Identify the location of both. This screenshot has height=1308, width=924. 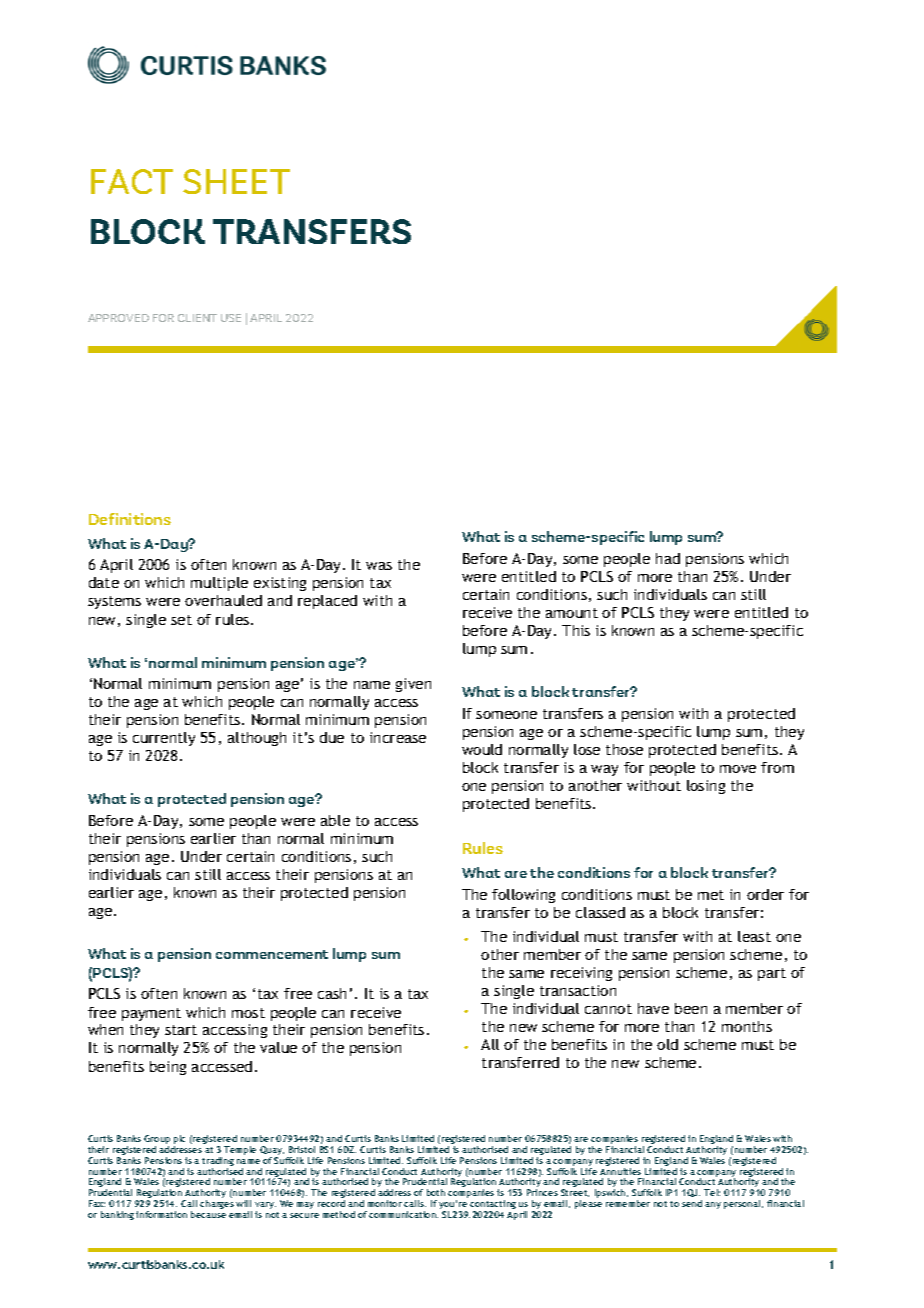
(436, 1192).
